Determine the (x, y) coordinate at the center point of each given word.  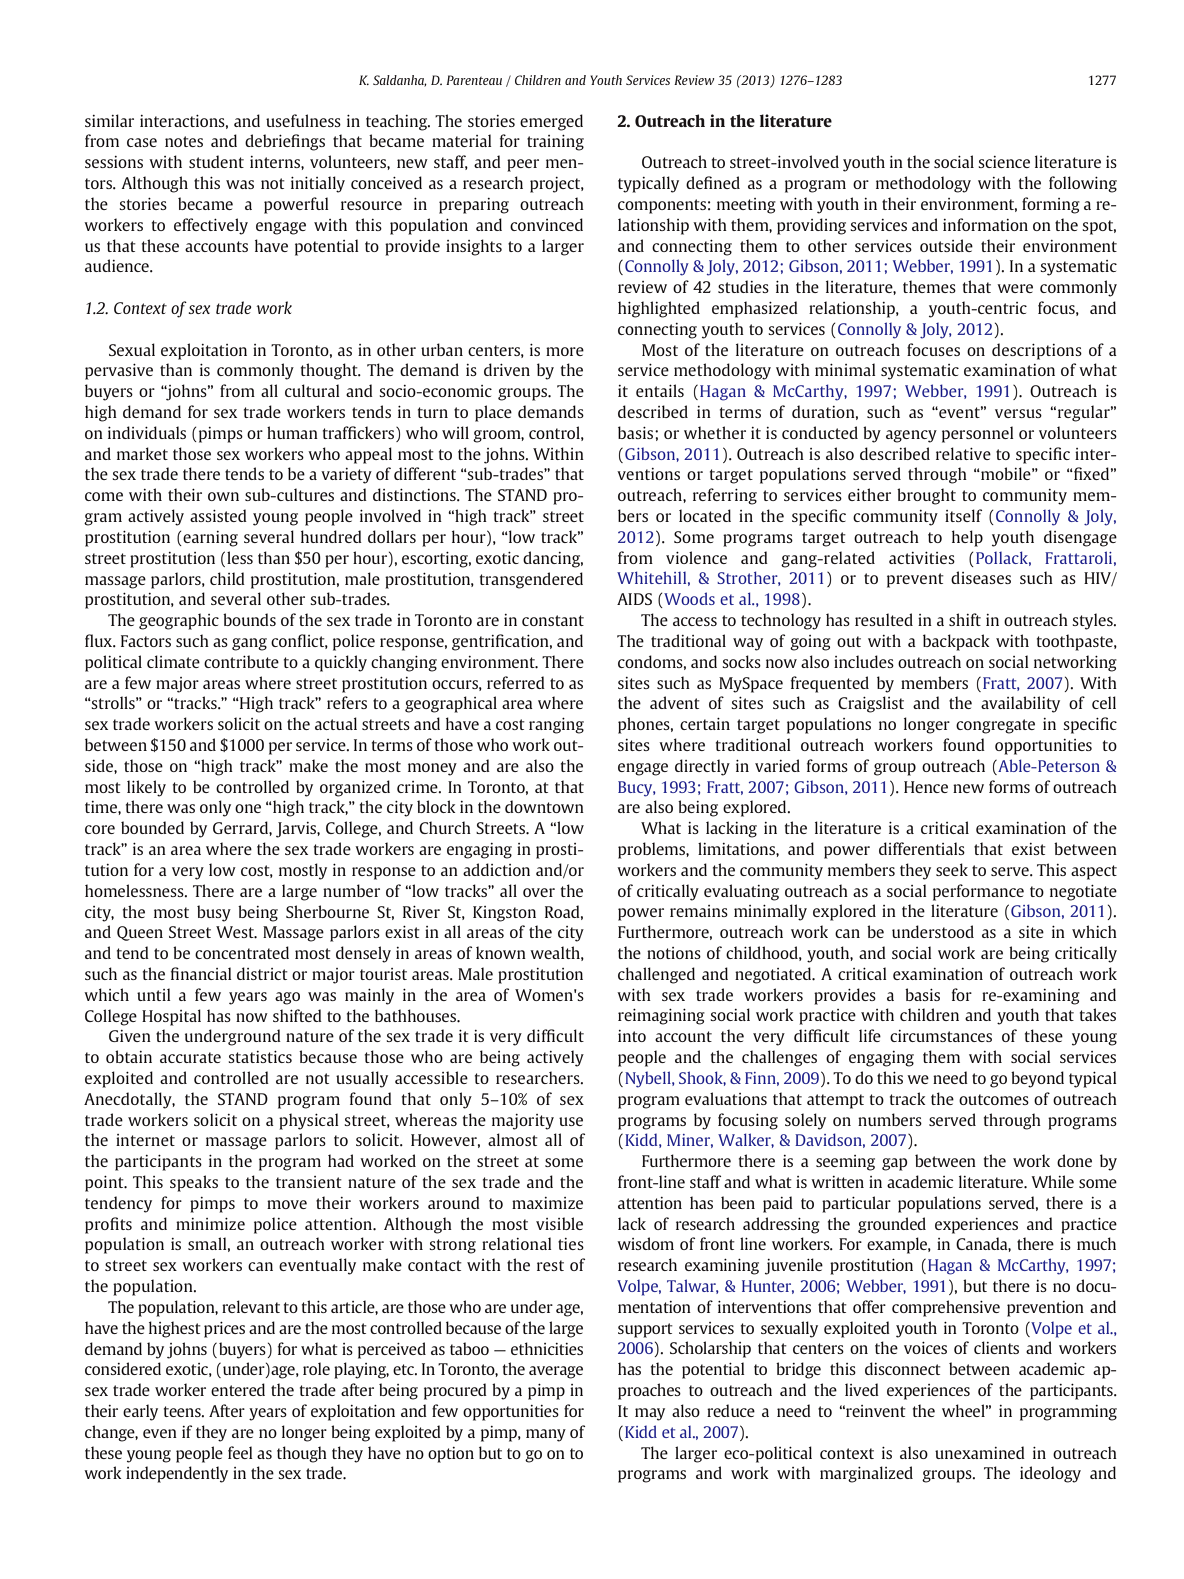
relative (963, 453)
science (1004, 162)
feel (240, 1452)
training (555, 143)
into (632, 1036)
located (705, 515)
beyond (1037, 1079)
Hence (926, 787)
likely (146, 788)
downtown (544, 806)
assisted (218, 515)
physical (309, 1121)
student (216, 161)
